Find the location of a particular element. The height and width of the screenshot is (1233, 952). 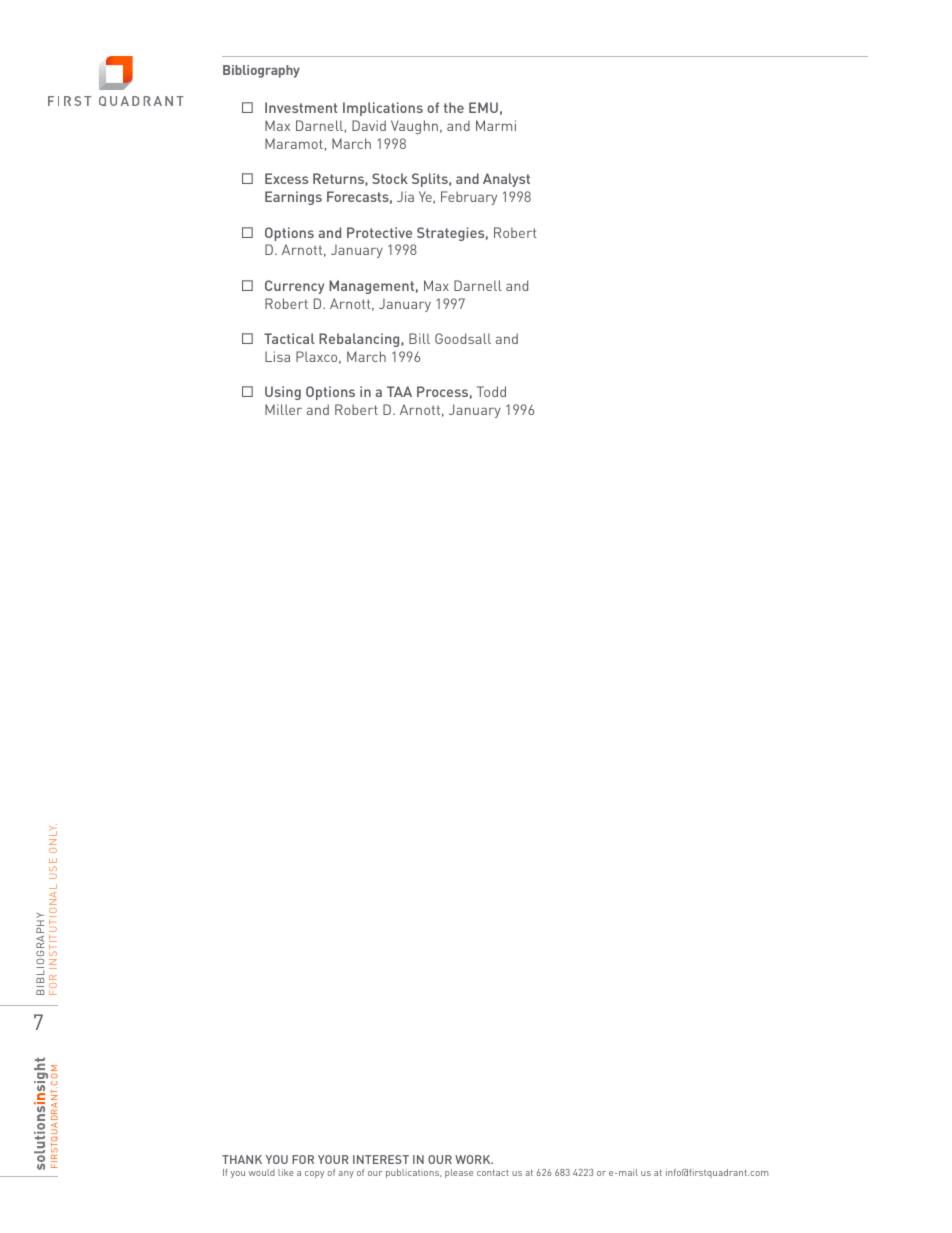

would is located at coordinates (262, 1172).
